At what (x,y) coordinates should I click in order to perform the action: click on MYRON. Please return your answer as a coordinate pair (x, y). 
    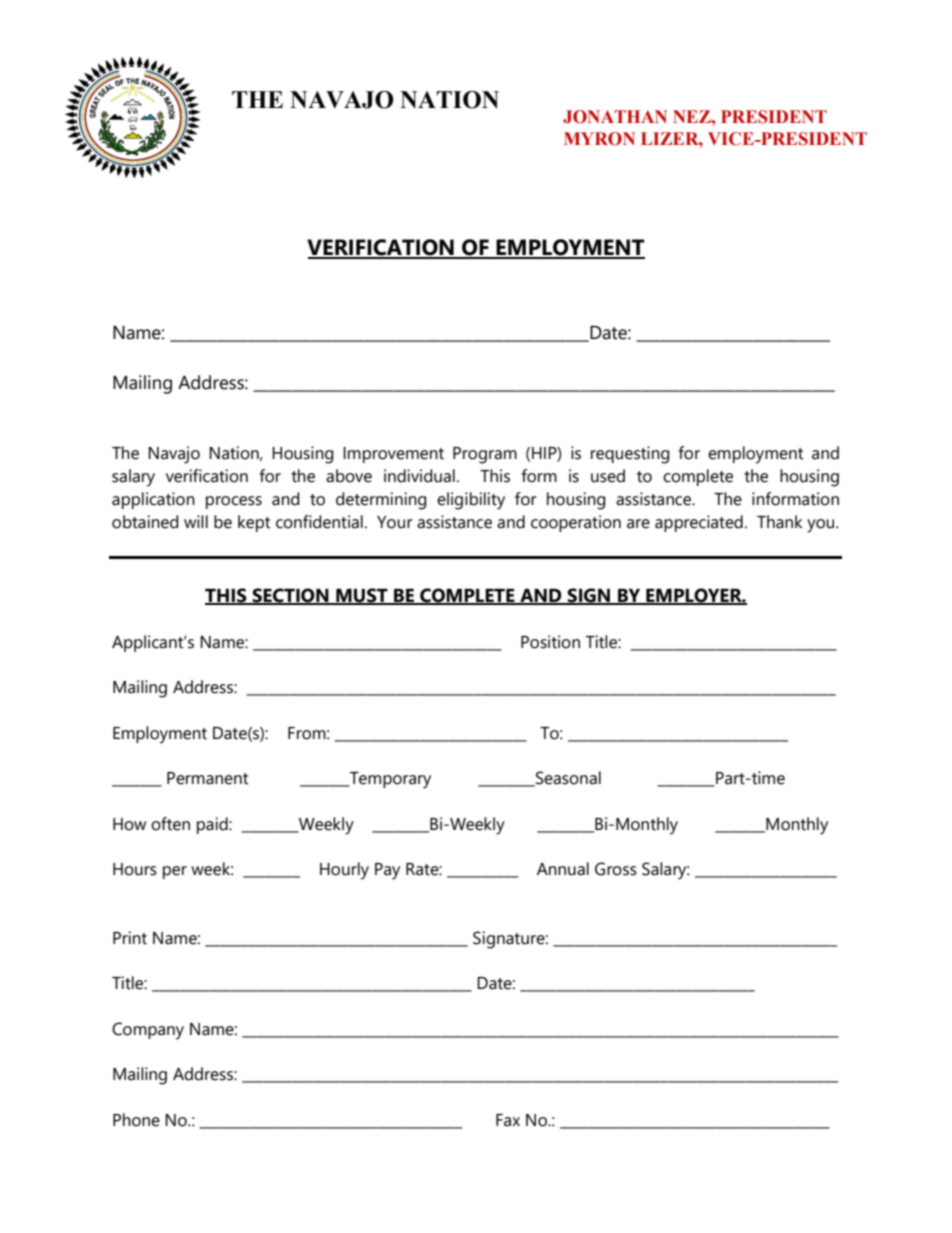
    Looking at the image, I should click on (599, 139).
